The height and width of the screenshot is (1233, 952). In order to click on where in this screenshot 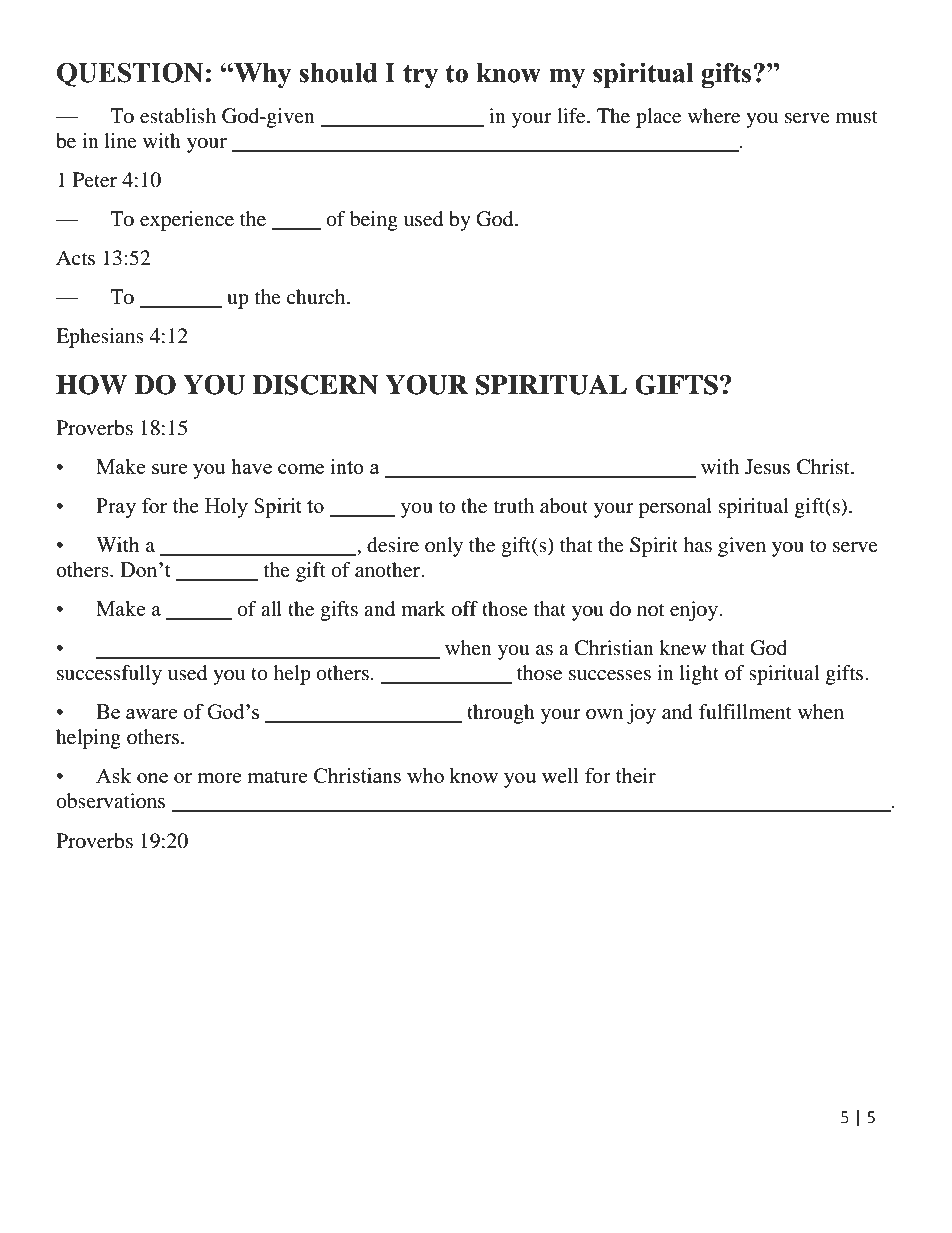, I will do `click(714, 116)`.
